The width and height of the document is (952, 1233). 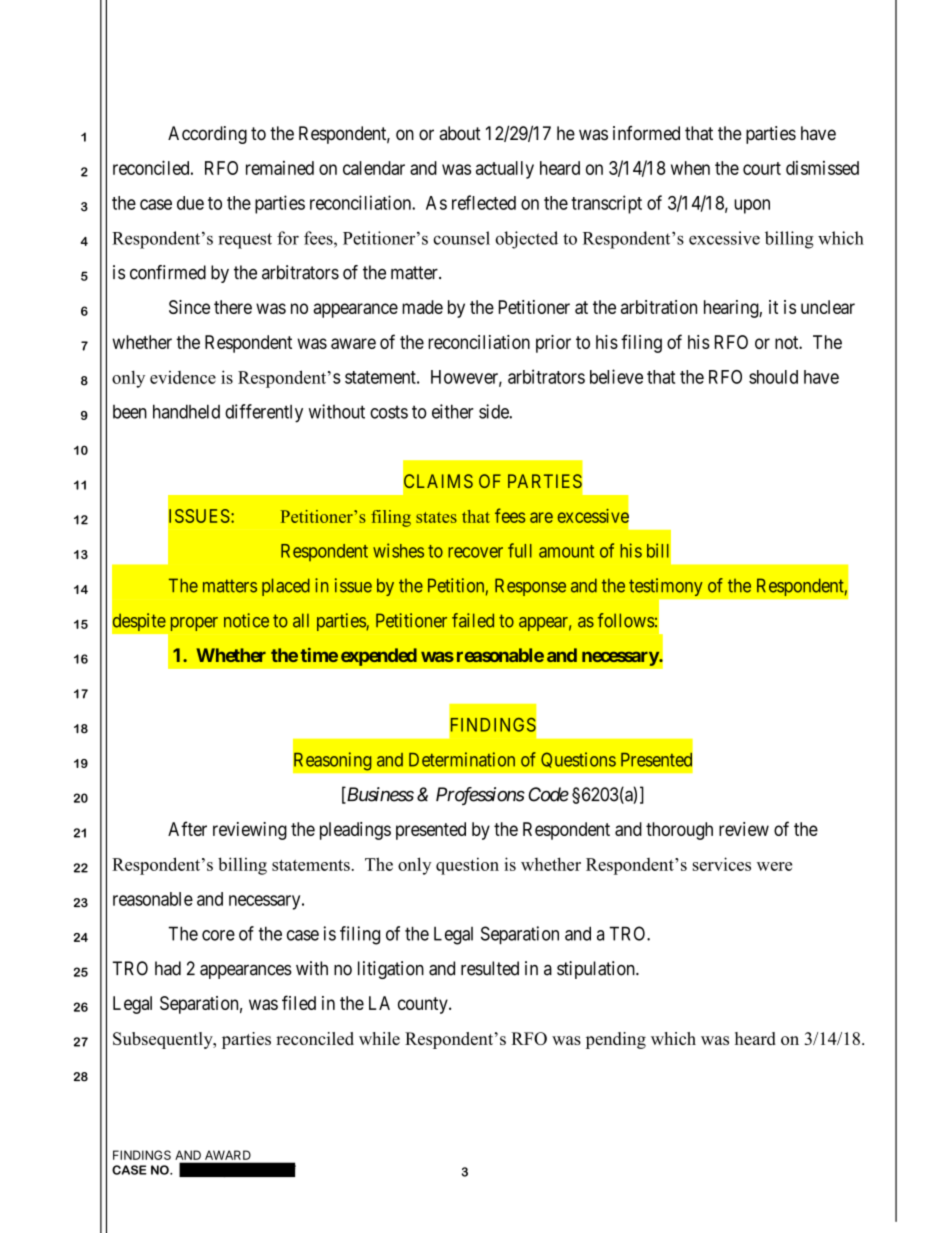 I want to click on According, so click(x=207, y=135).
